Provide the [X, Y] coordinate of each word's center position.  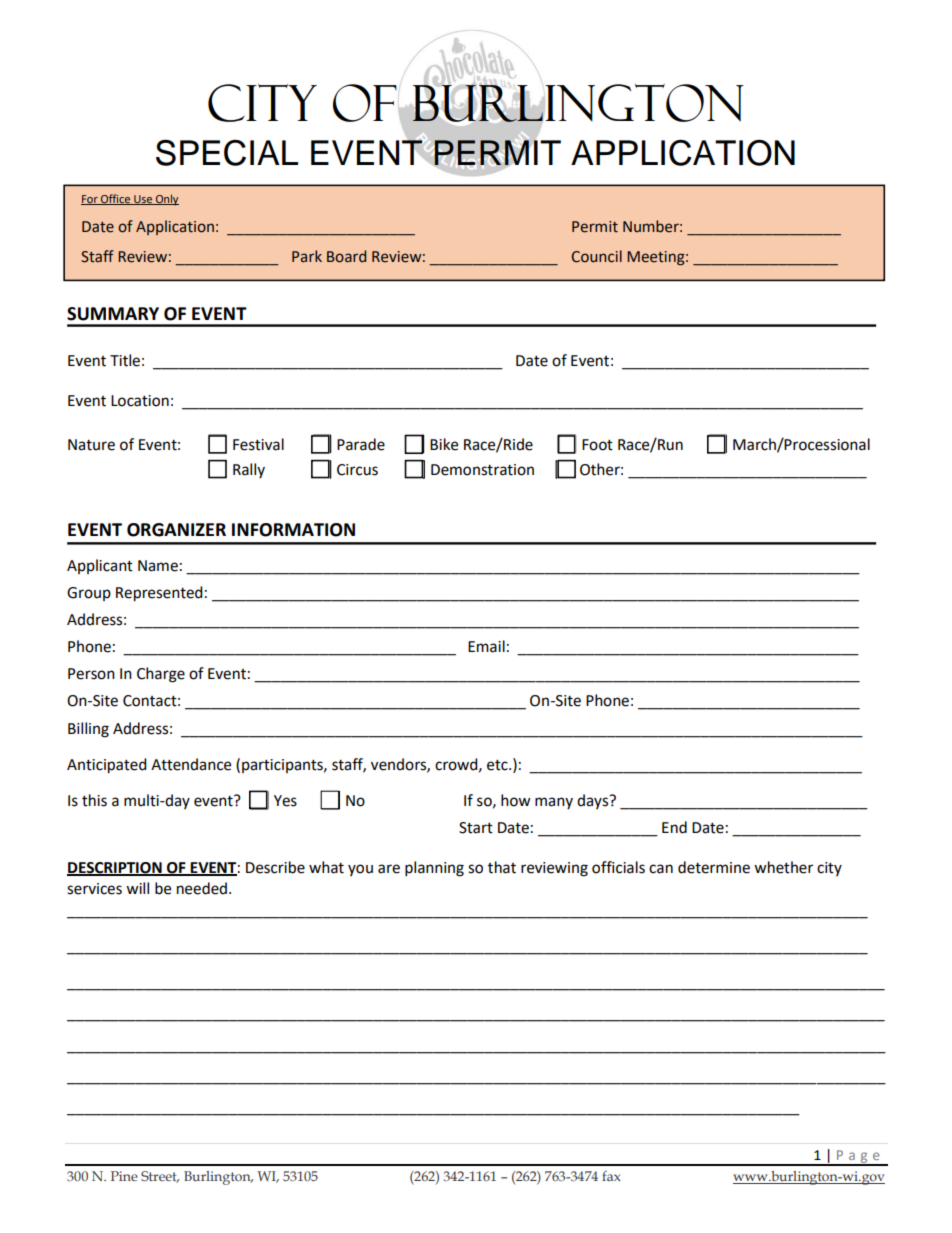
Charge [161, 675]
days [594, 801]
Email [486, 646]
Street [160, 1177]
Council [596, 256]
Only [166, 200]
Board [346, 256]
